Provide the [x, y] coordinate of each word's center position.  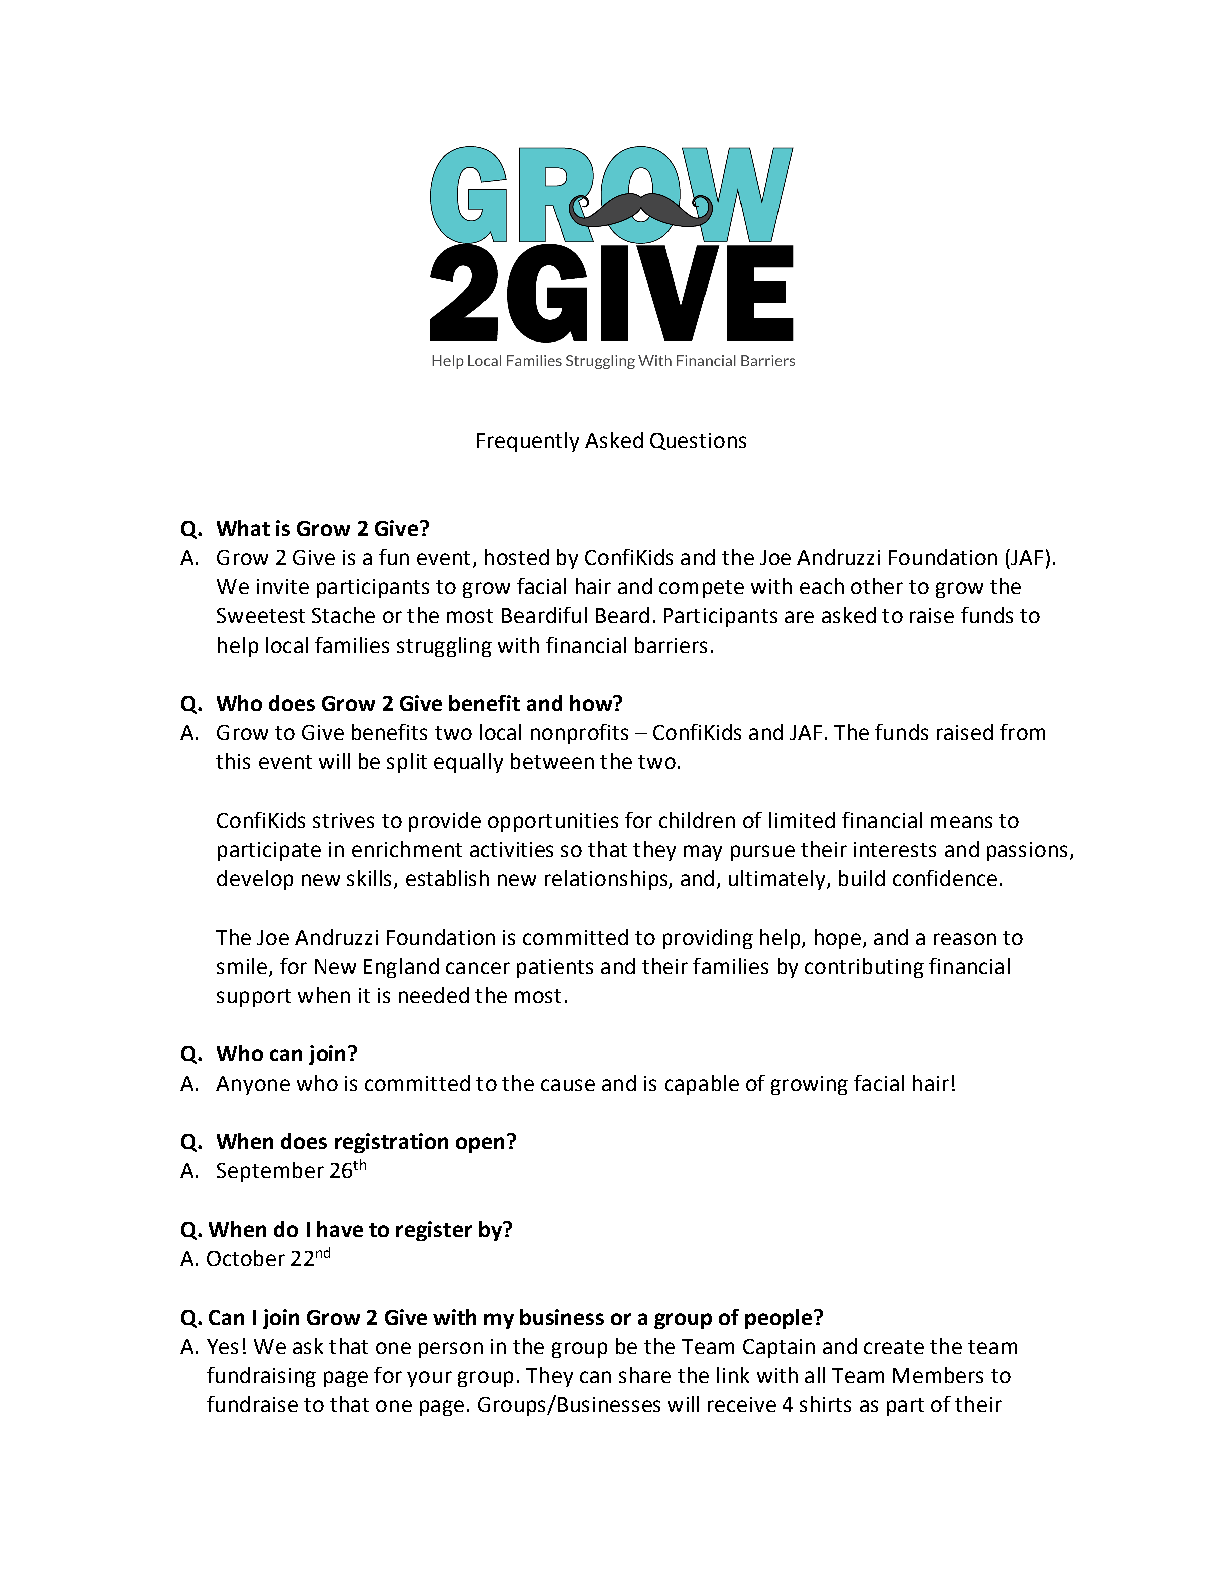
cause [568, 1085]
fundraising [261, 1377]
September [270, 1172]
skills [369, 878]
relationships [607, 880]
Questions [698, 441]
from [1022, 732]
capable [702, 1085]
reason [965, 939]
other [877, 586]
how [592, 703]
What [243, 528]
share [645, 1375]
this [233, 761]
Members [938, 1375]
